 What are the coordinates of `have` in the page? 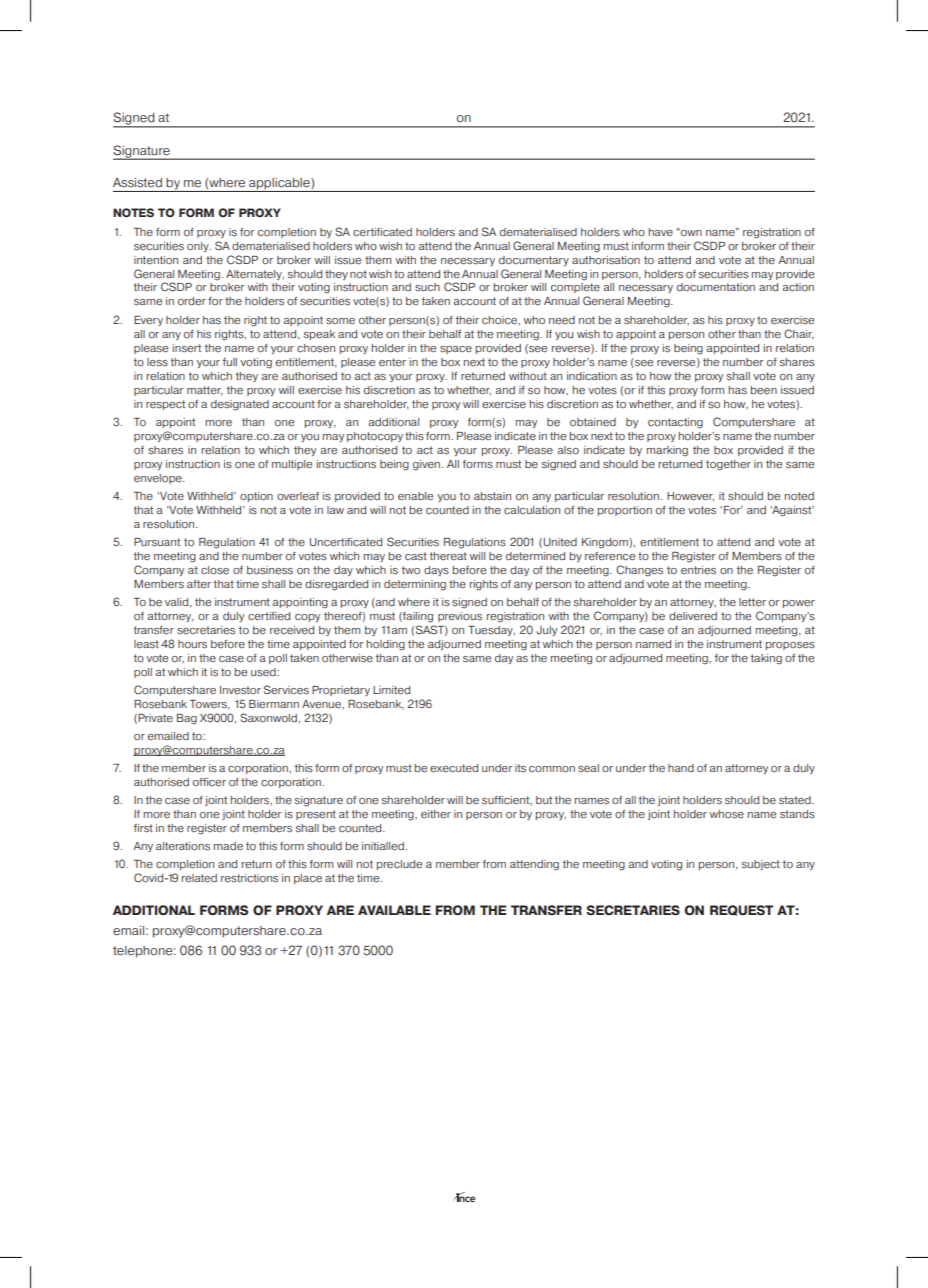 It's located at (661, 232).
